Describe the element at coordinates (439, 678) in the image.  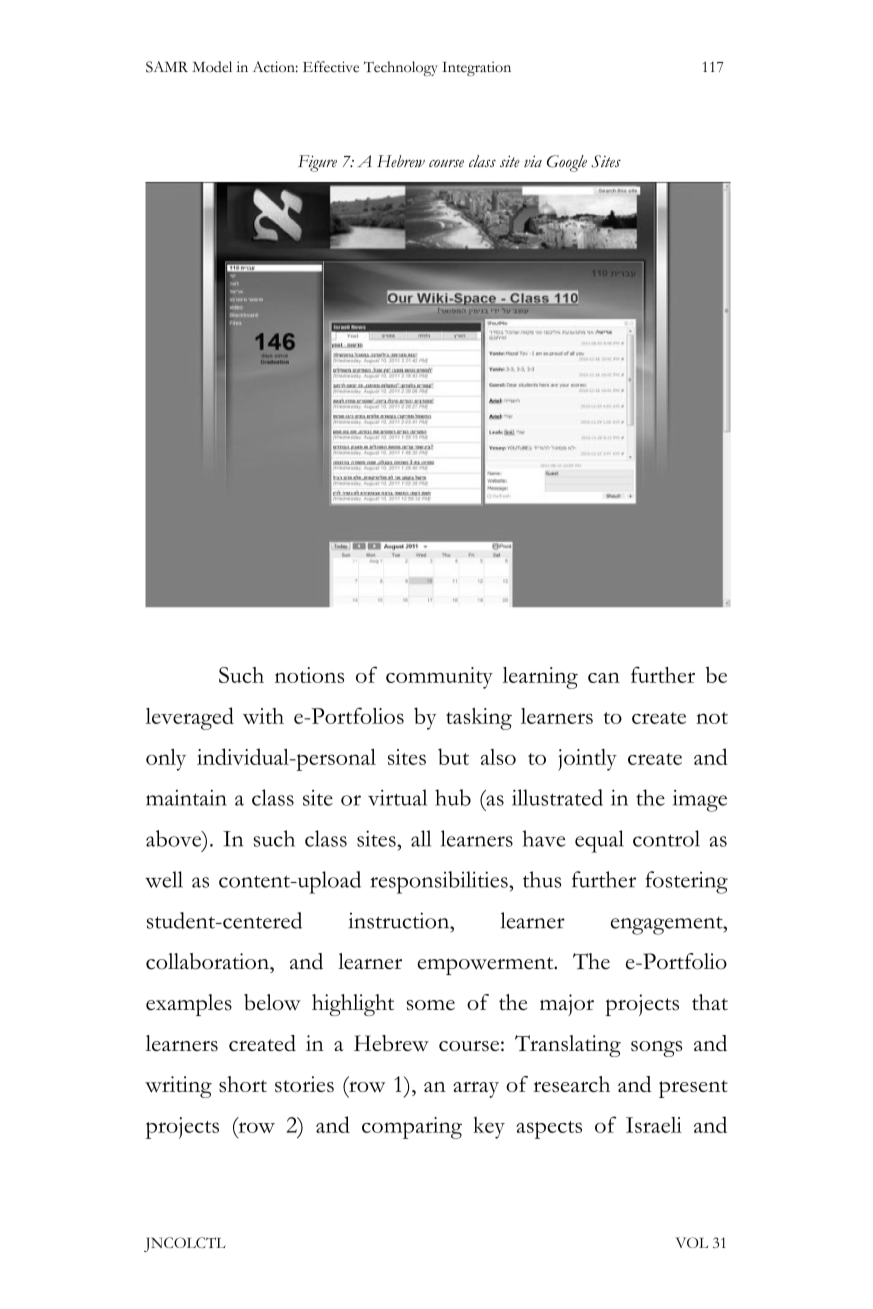
I see `community` at that location.
